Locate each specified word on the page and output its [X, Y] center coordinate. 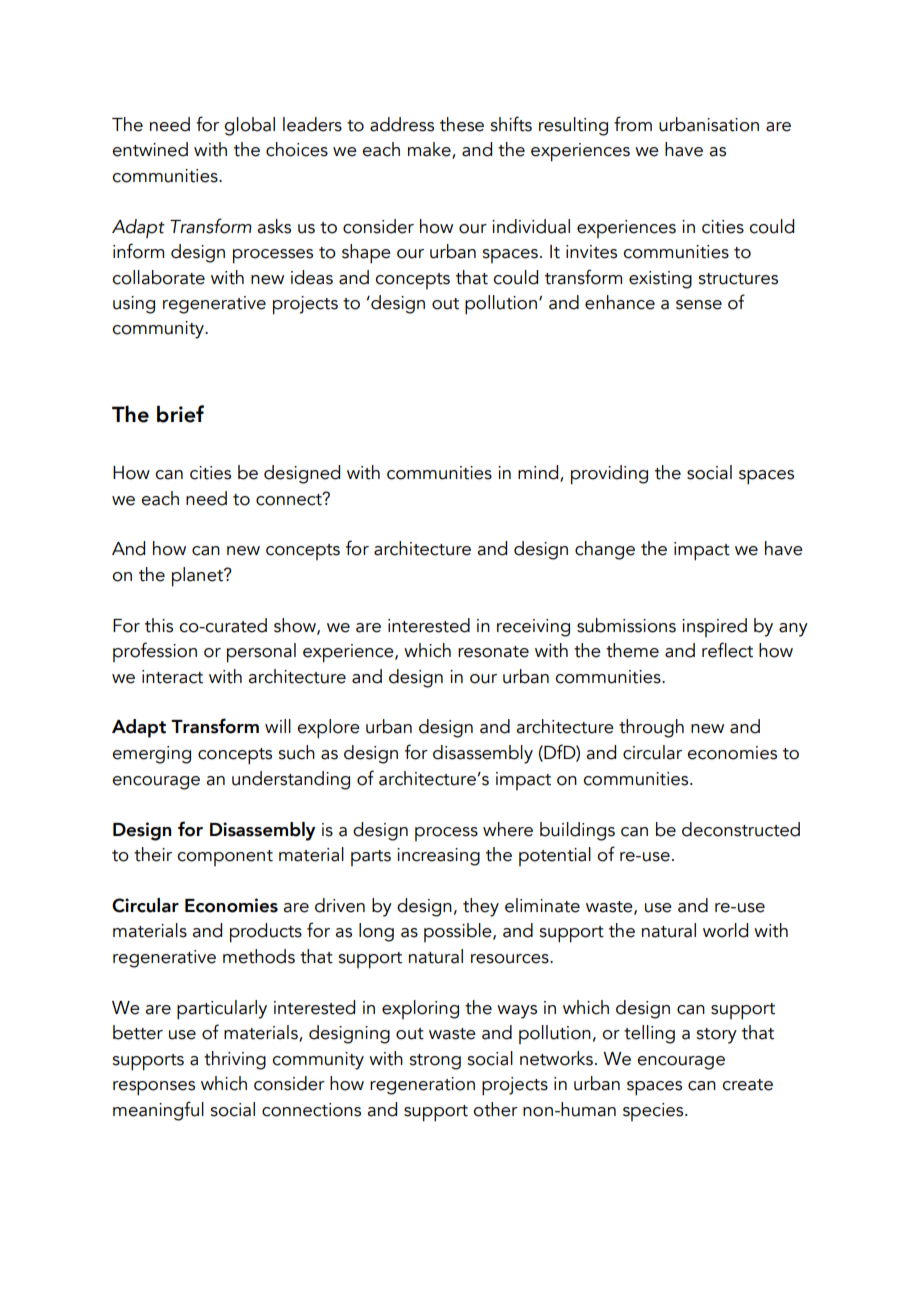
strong [435, 1062]
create [747, 1085]
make [430, 150]
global [249, 126]
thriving [235, 1060]
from [633, 124]
